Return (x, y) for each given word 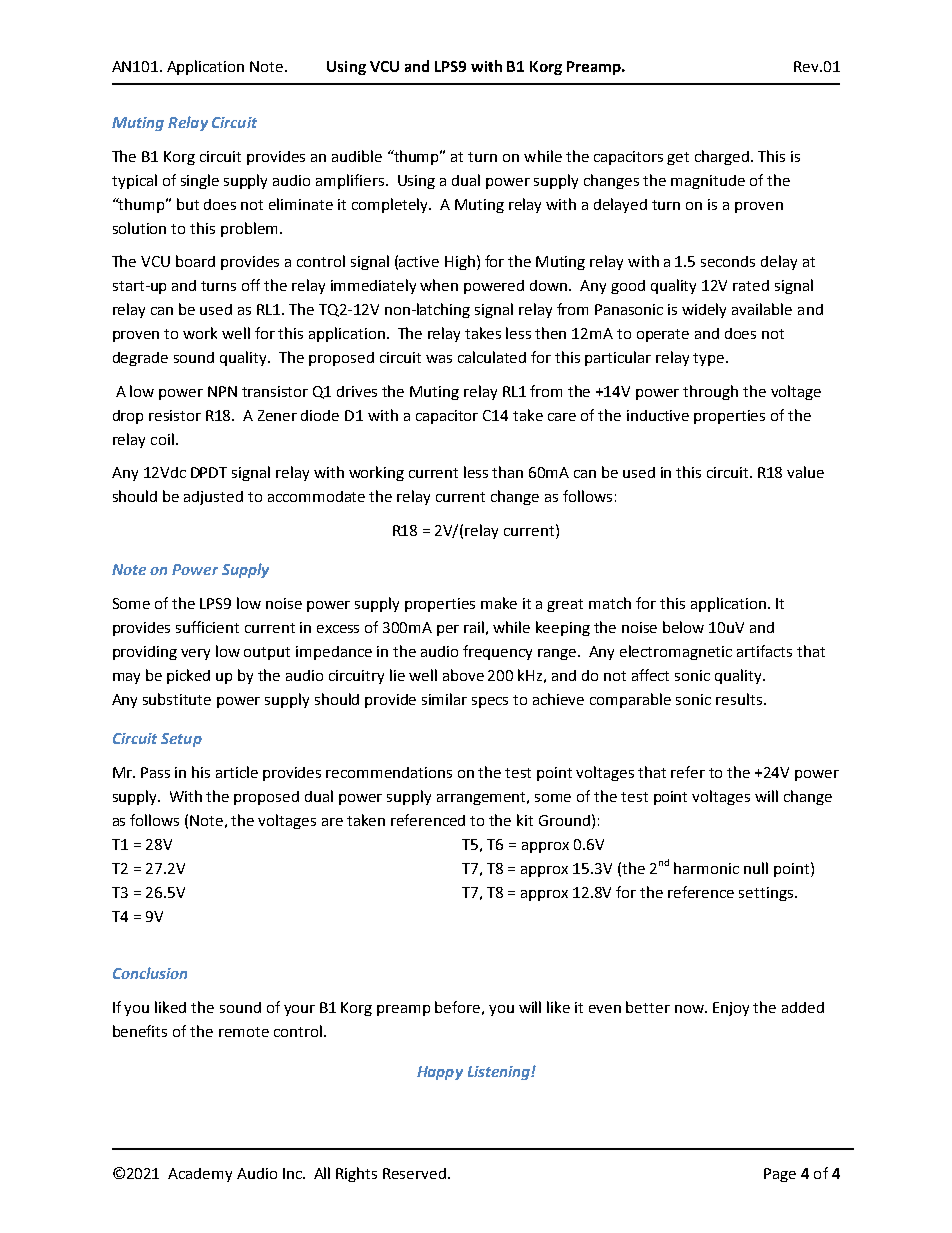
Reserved (414, 1173)
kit (525, 820)
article (237, 772)
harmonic (706, 868)
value (805, 472)
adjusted (213, 498)
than (507, 472)
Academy (200, 1175)
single (200, 181)
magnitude (708, 182)
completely (391, 205)
